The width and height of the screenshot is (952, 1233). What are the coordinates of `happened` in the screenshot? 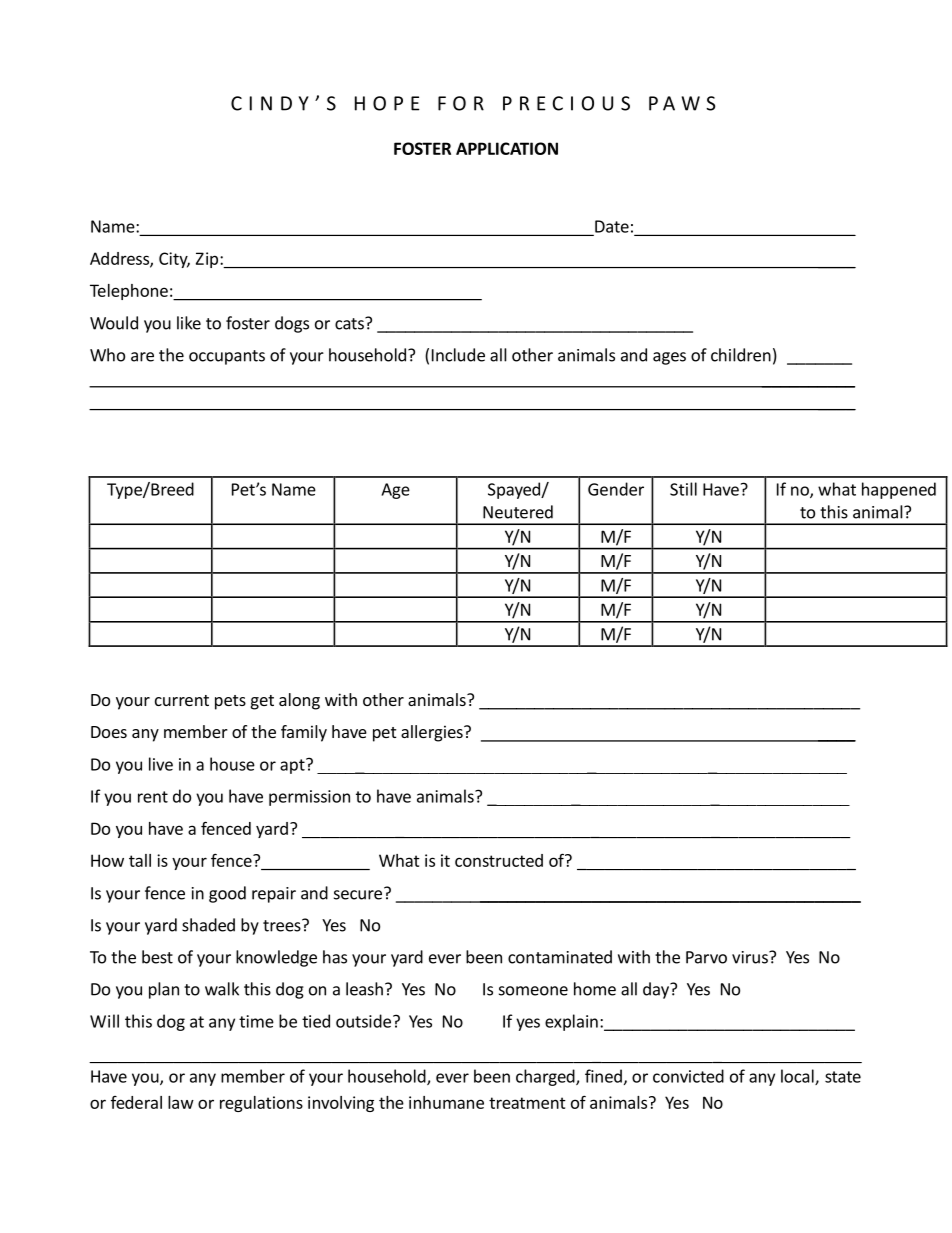 It's located at (899, 490).
